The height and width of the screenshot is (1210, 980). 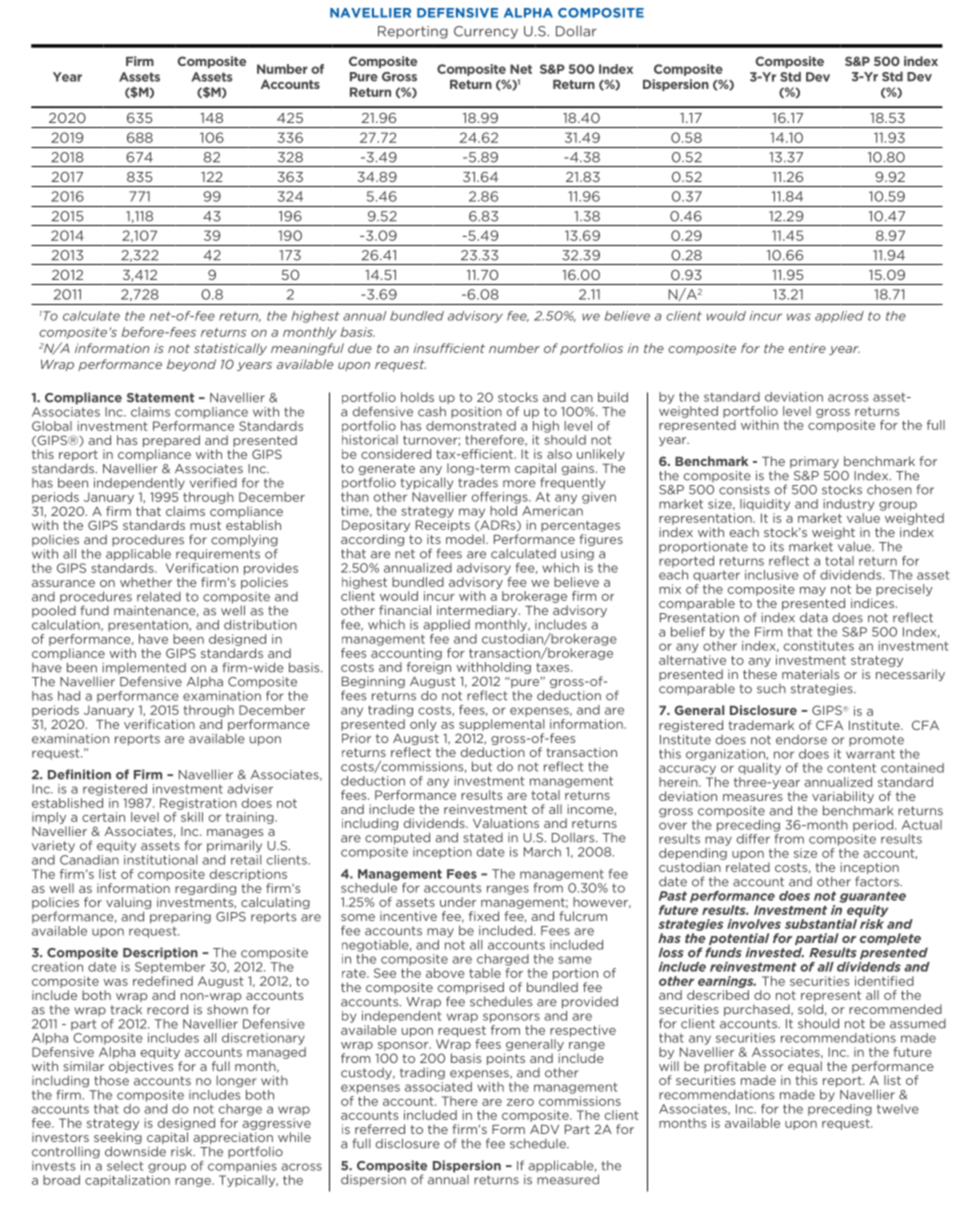 I want to click on entire, so click(x=807, y=348).
